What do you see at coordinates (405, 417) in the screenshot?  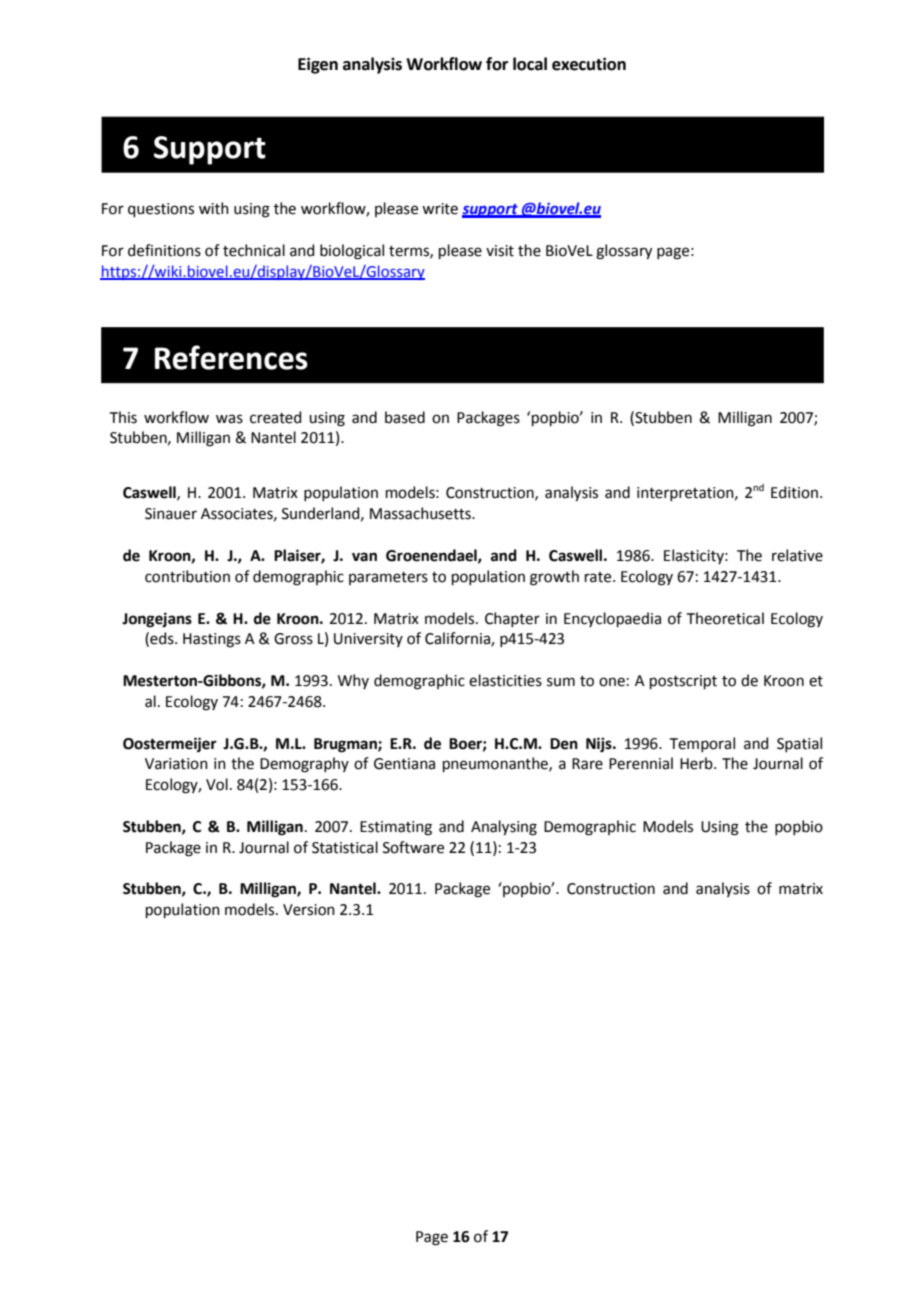 I see `based` at bounding box center [405, 417].
